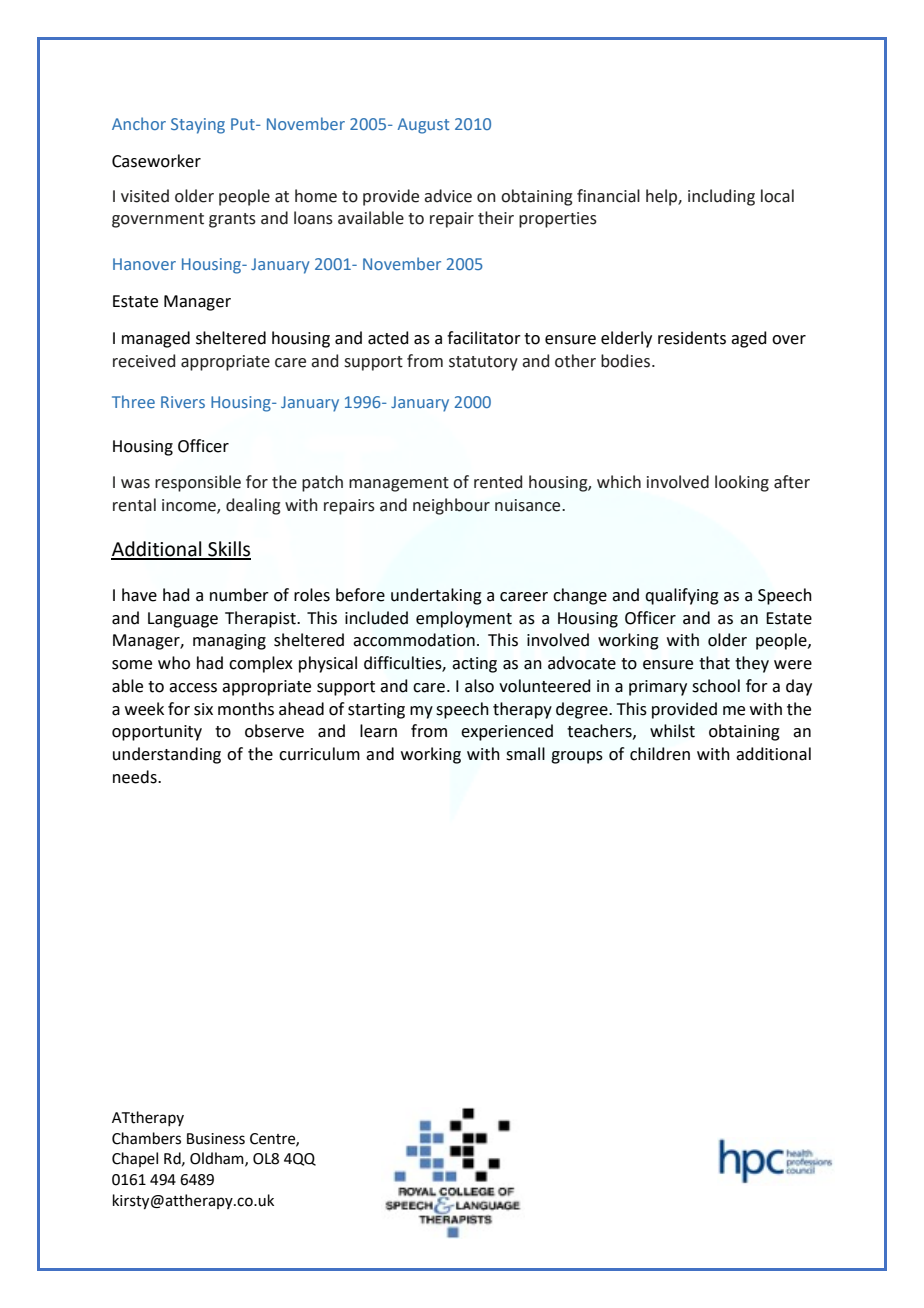 The image size is (924, 1308). I want to click on managing, so click(229, 642).
